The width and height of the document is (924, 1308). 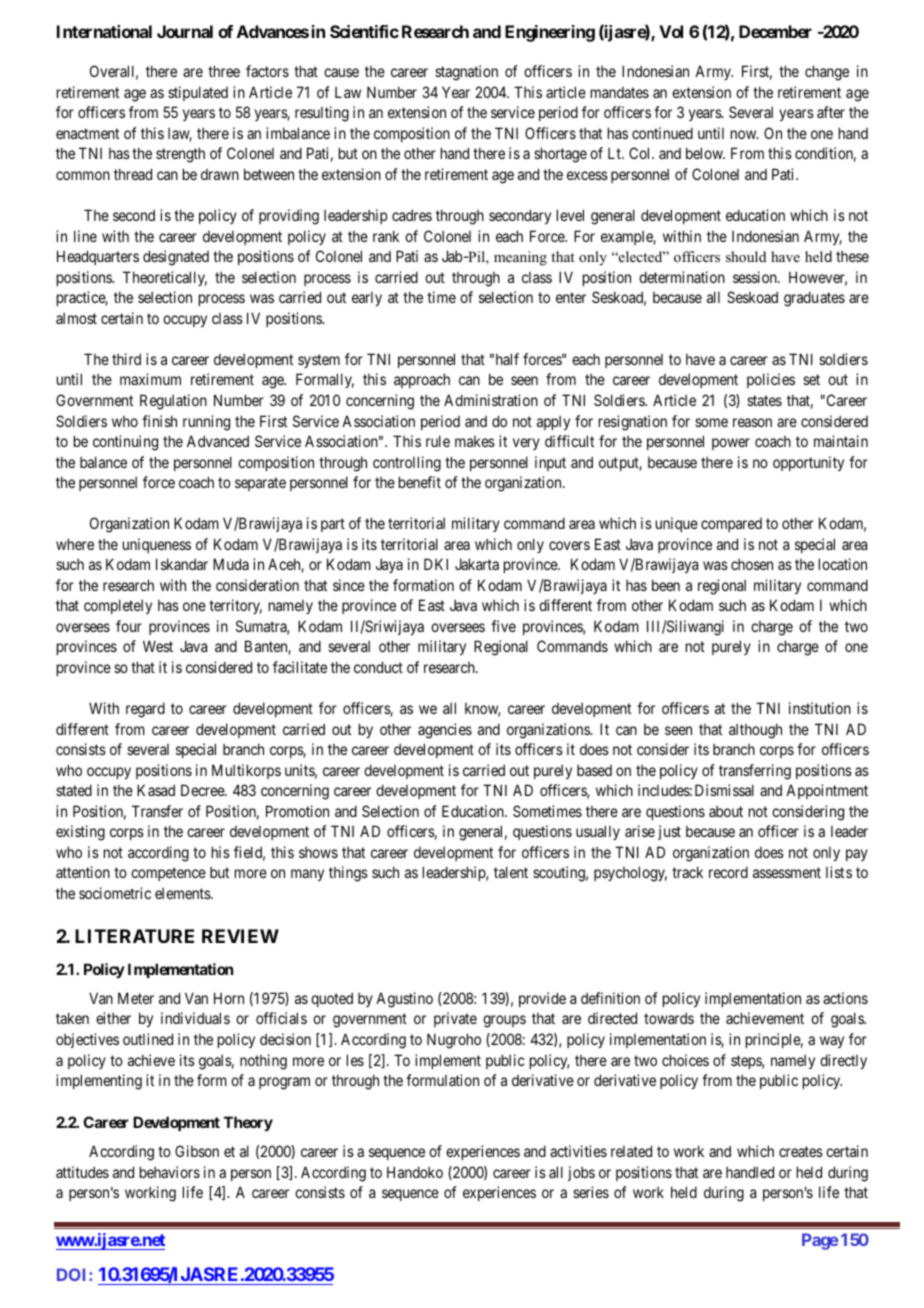 I want to click on five, so click(x=503, y=626).
